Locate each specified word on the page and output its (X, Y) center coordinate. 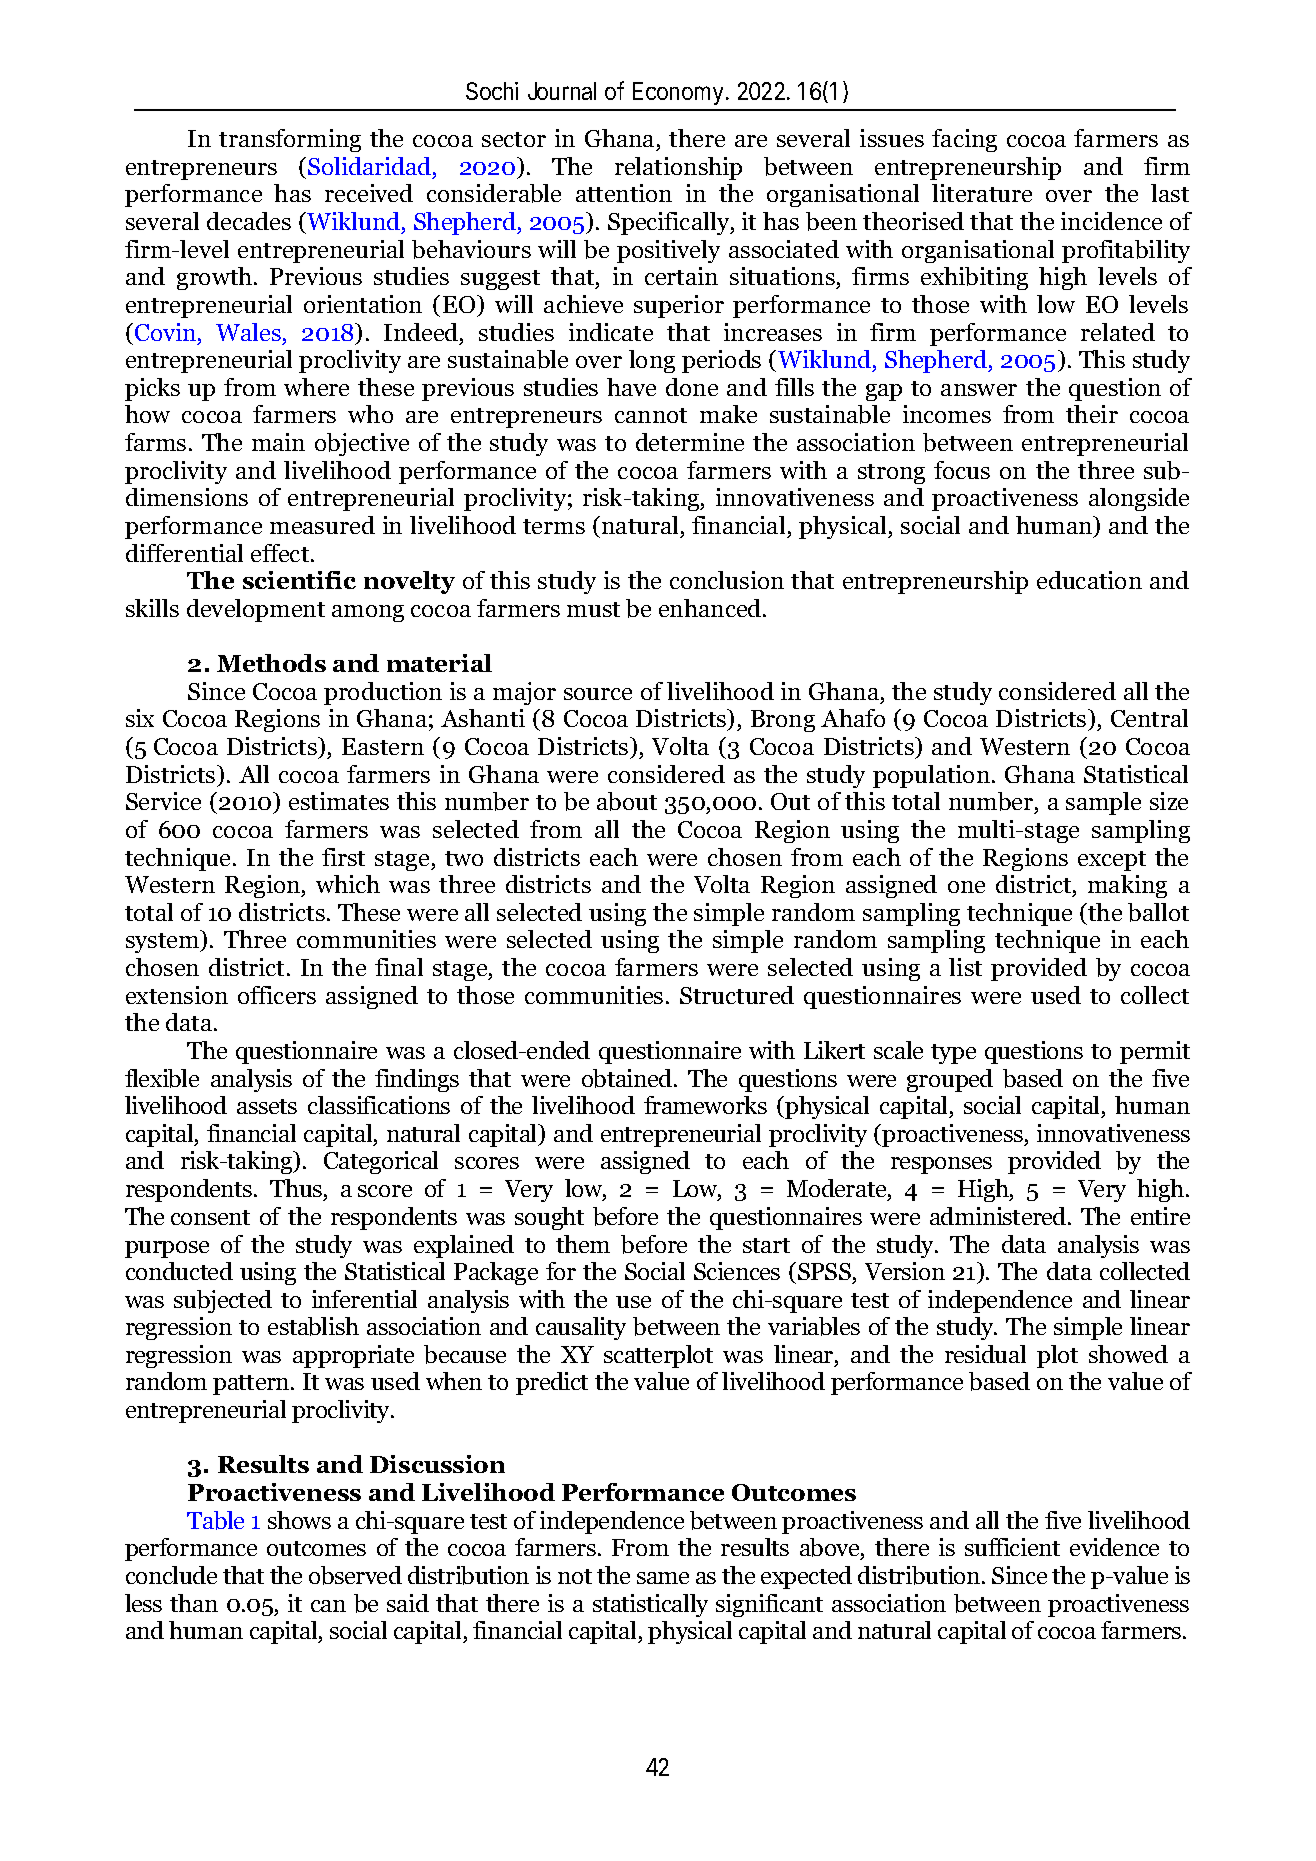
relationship (678, 168)
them (583, 1244)
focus (962, 470)
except (1112, 861)
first (343, 857)
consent (210, 1217)
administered (999, 1216)
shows (299, 1520)
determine (690, 442)
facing (964, 140)
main (278, 442)
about (627, 801)
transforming (290, 140)
